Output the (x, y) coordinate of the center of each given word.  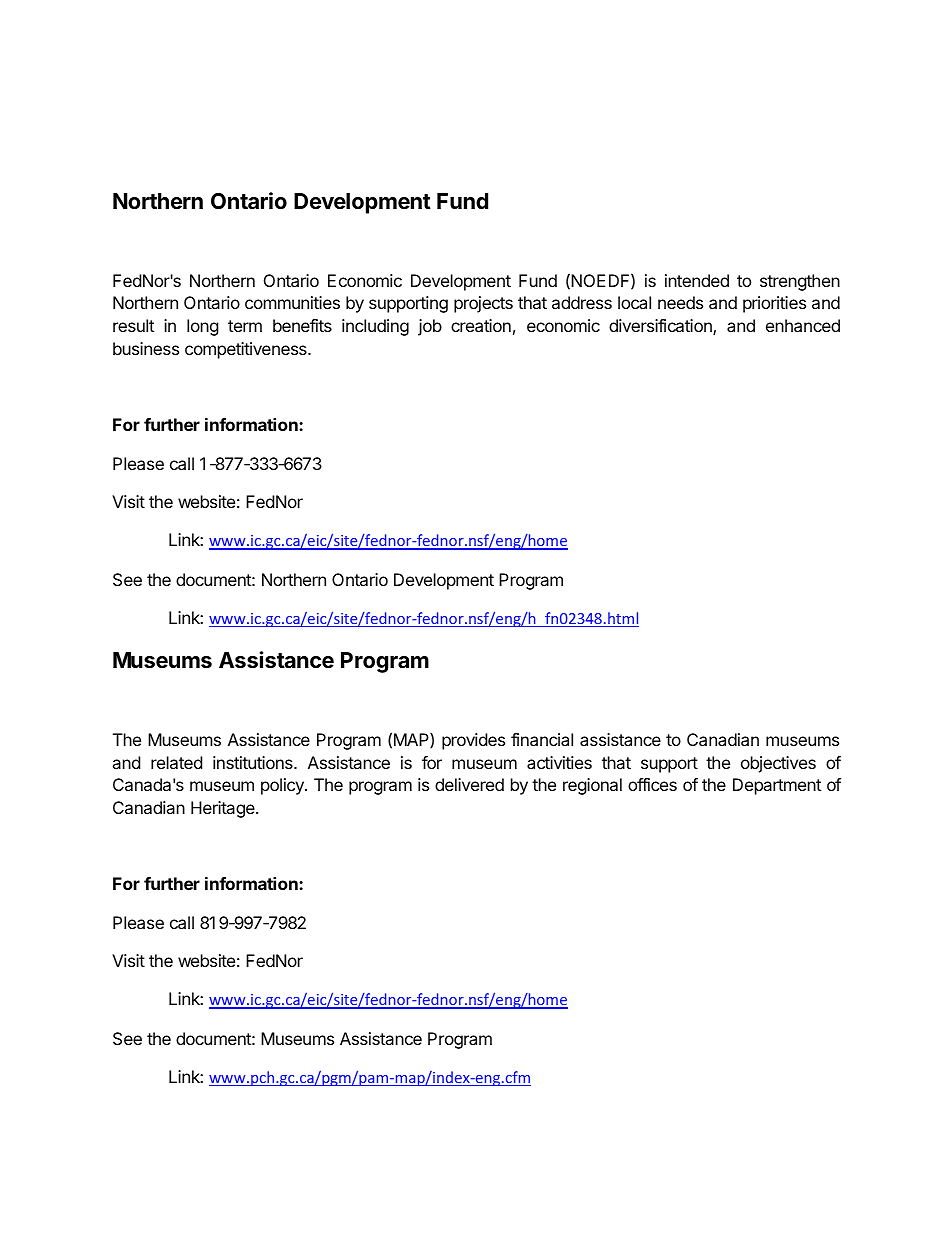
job (430, 327)
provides (473, 741)
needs (680, 302)
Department (777, 786)
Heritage (224, 809)
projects (483, 304)
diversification (661, 327)
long (203, 327)
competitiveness (247, 350)
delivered (469, 784)
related (176, 762)
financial (542, 739)
